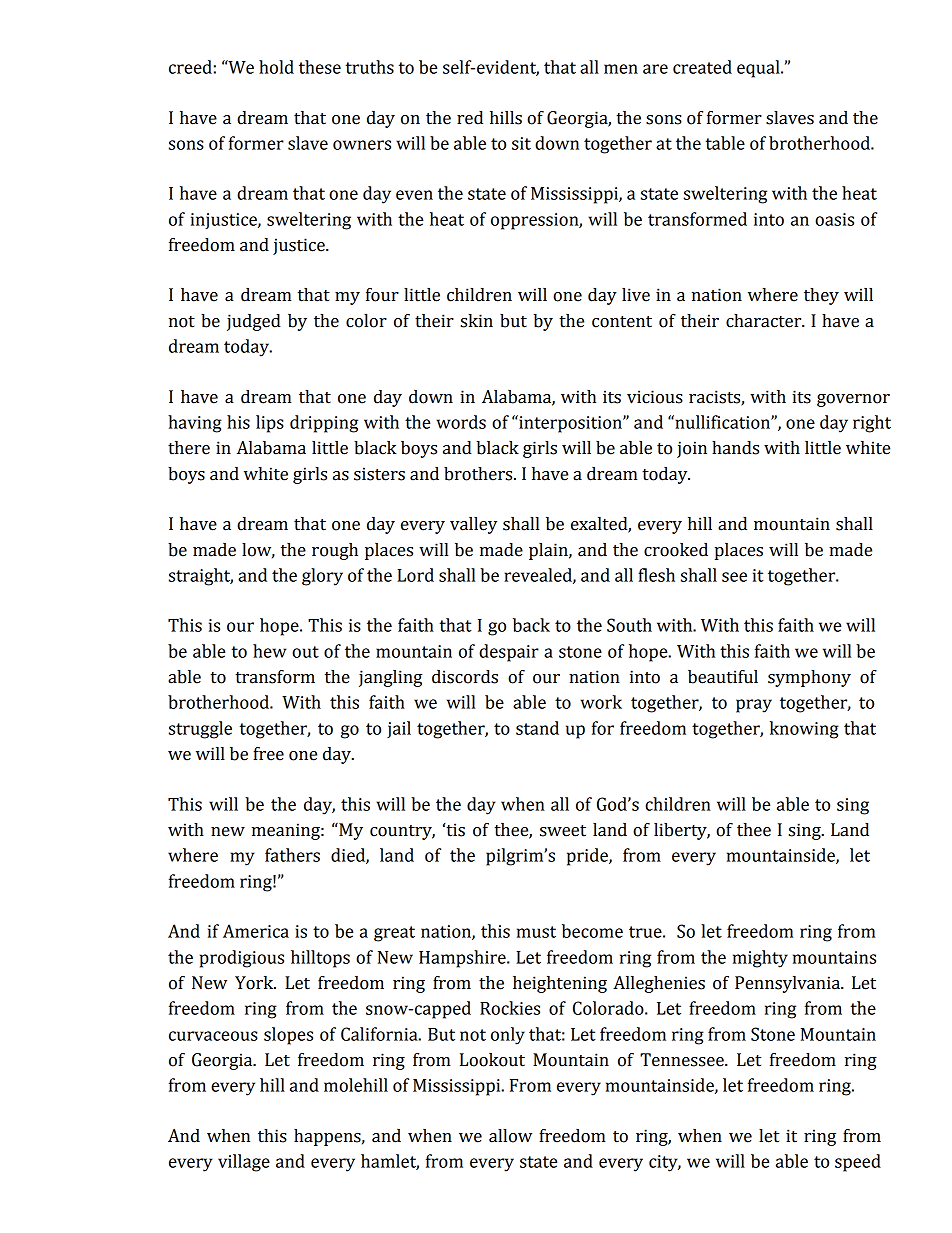  What do you see at coordinates (759, 69) in the screenshot?
I see `equal` at bounding box center [759, 69].
